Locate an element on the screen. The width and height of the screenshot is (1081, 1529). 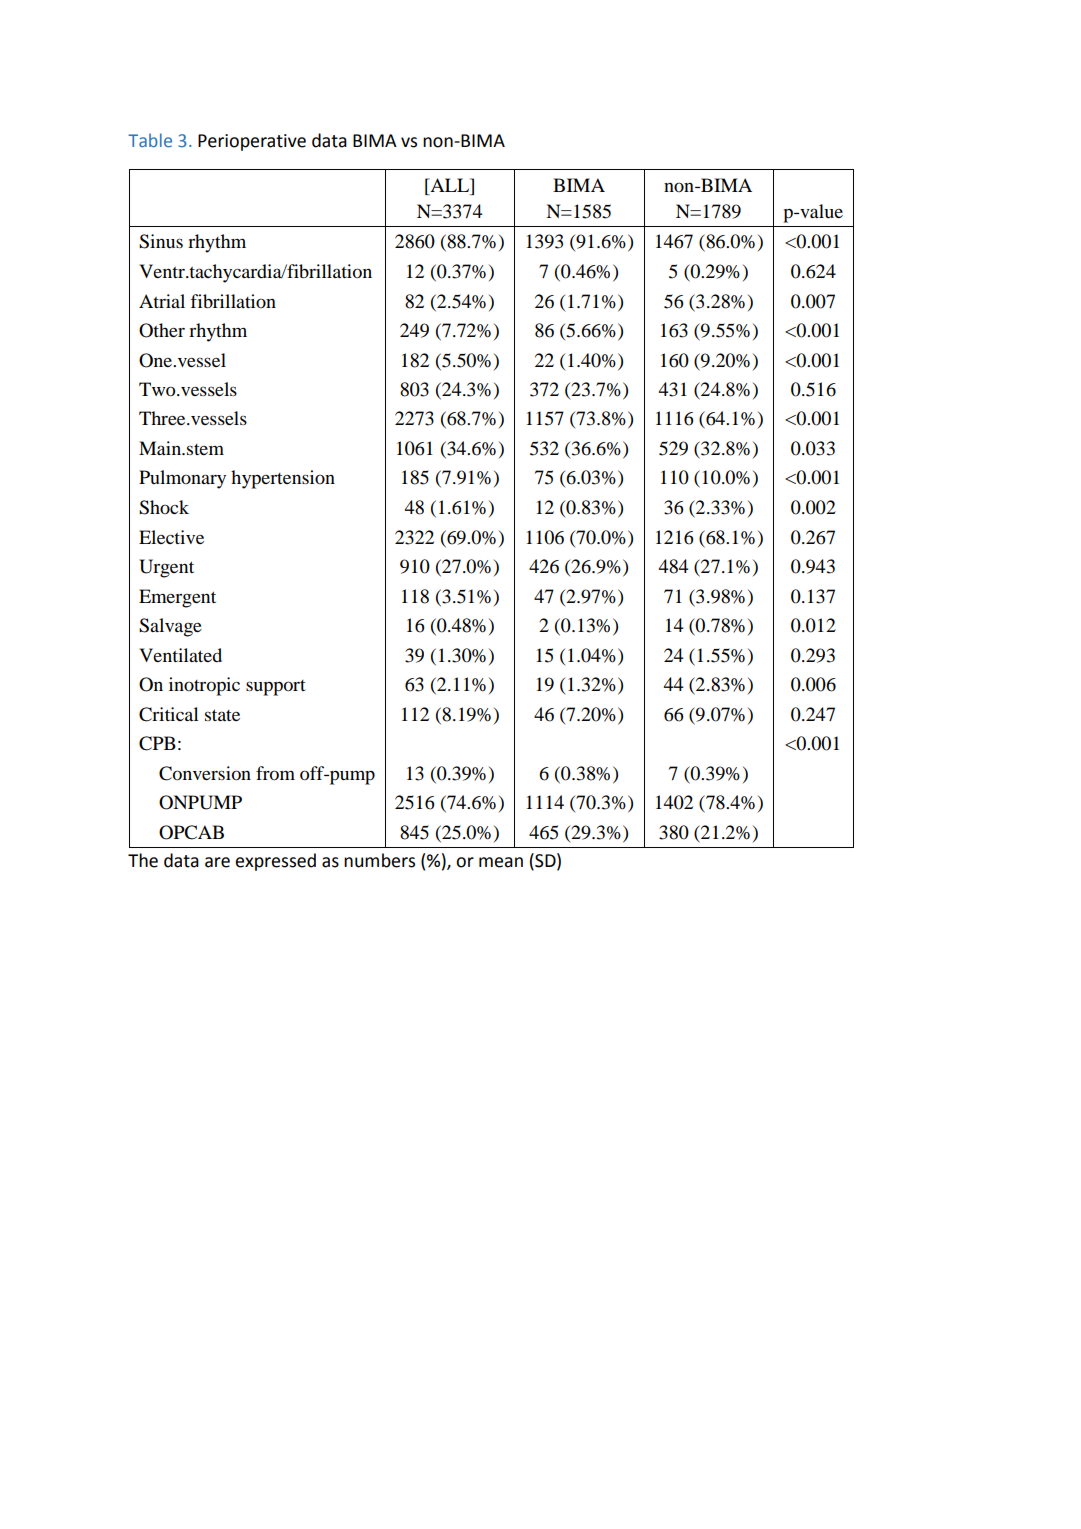
expressed is located at coordinates (275, 862).
